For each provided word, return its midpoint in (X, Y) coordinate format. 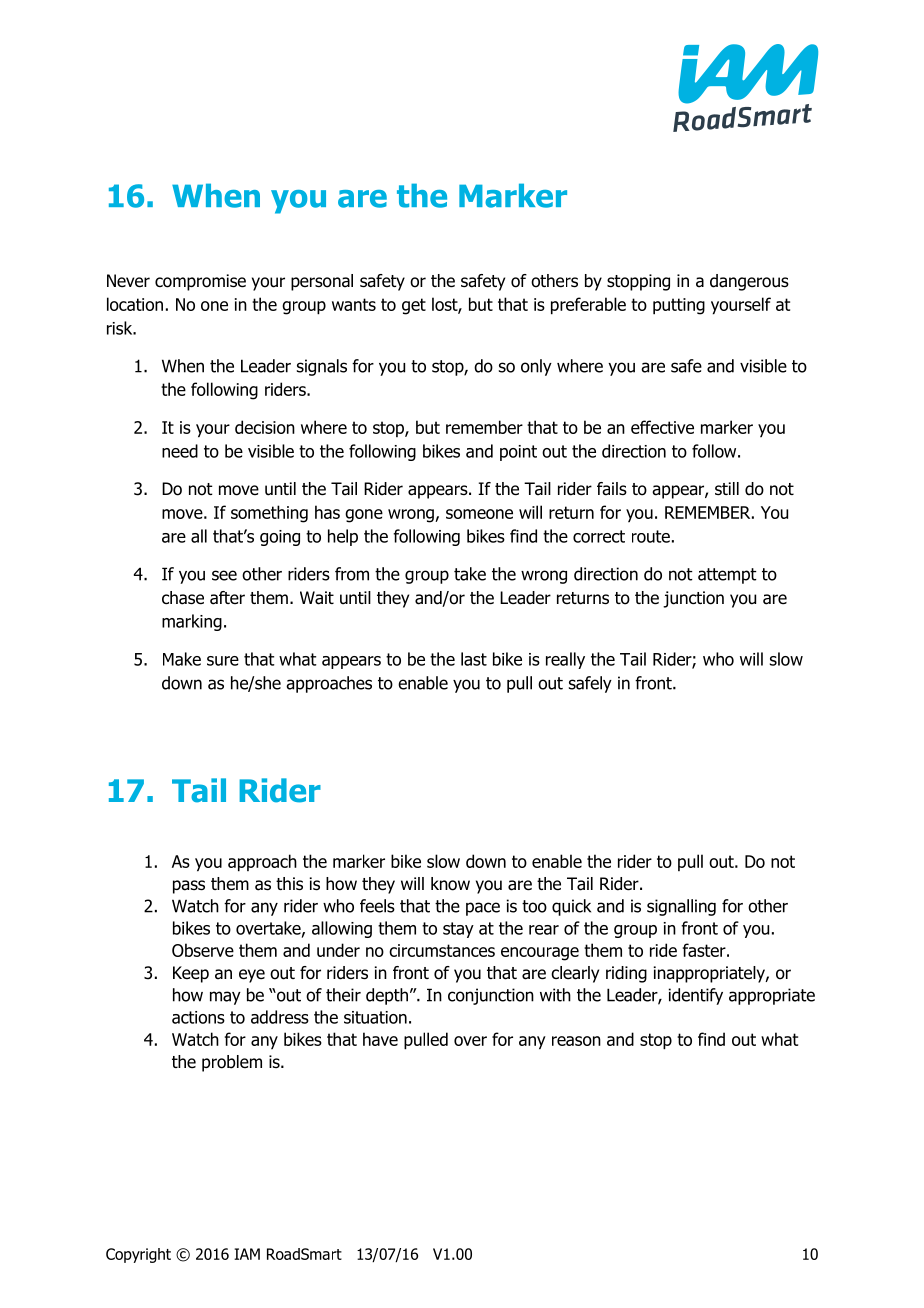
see (224, 575)
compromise (200, 282)
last (474, 659)
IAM (247, 1254)
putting (679, 306)
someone (479, 514)
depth (387, 996)
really (565, 660)
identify (696, 996)
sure (223, 661)
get (414, 306)
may (225, 998)
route (651, 536)
